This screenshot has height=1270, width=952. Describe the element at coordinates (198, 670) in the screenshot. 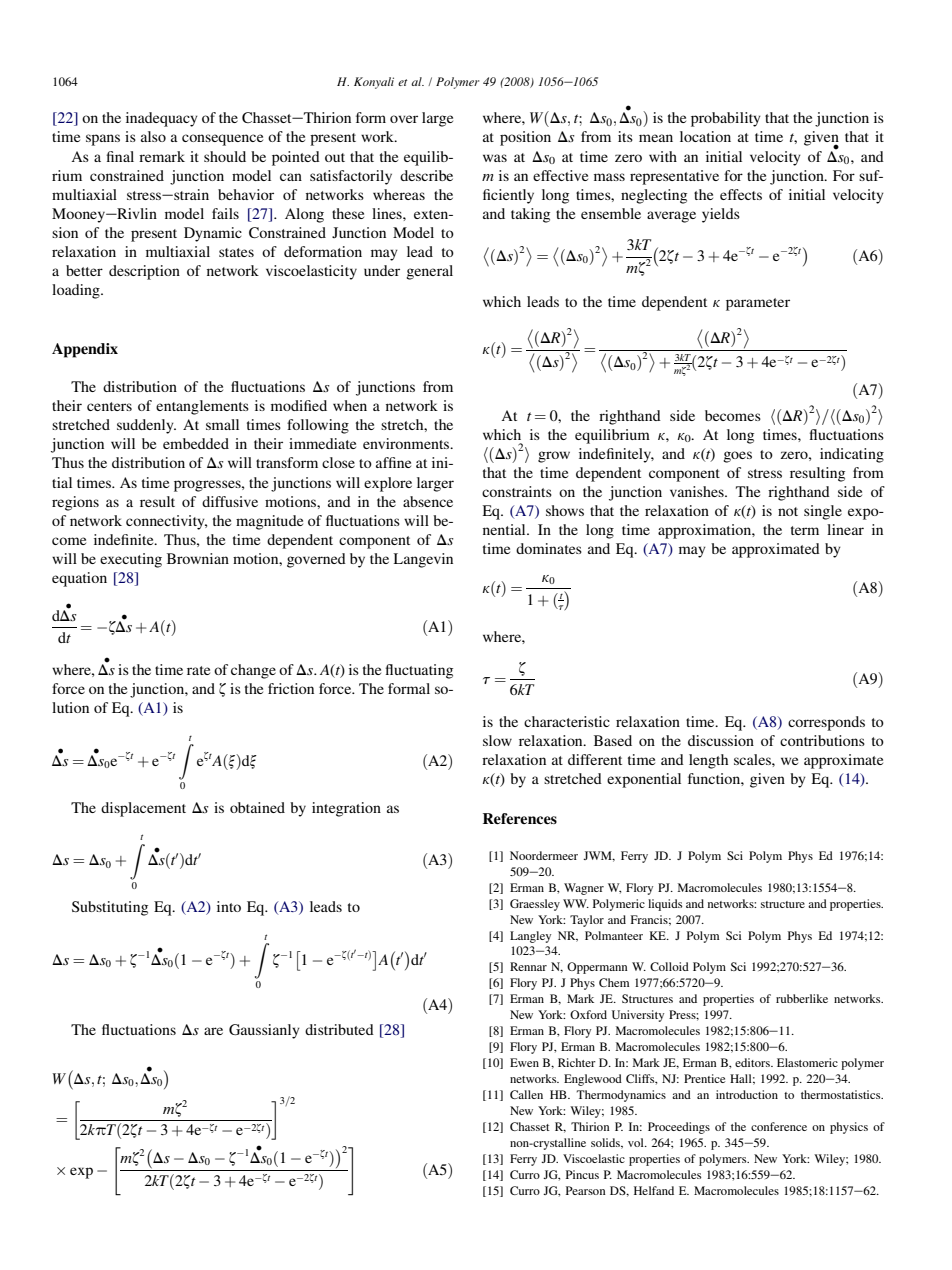

I see `rate` at that location.
